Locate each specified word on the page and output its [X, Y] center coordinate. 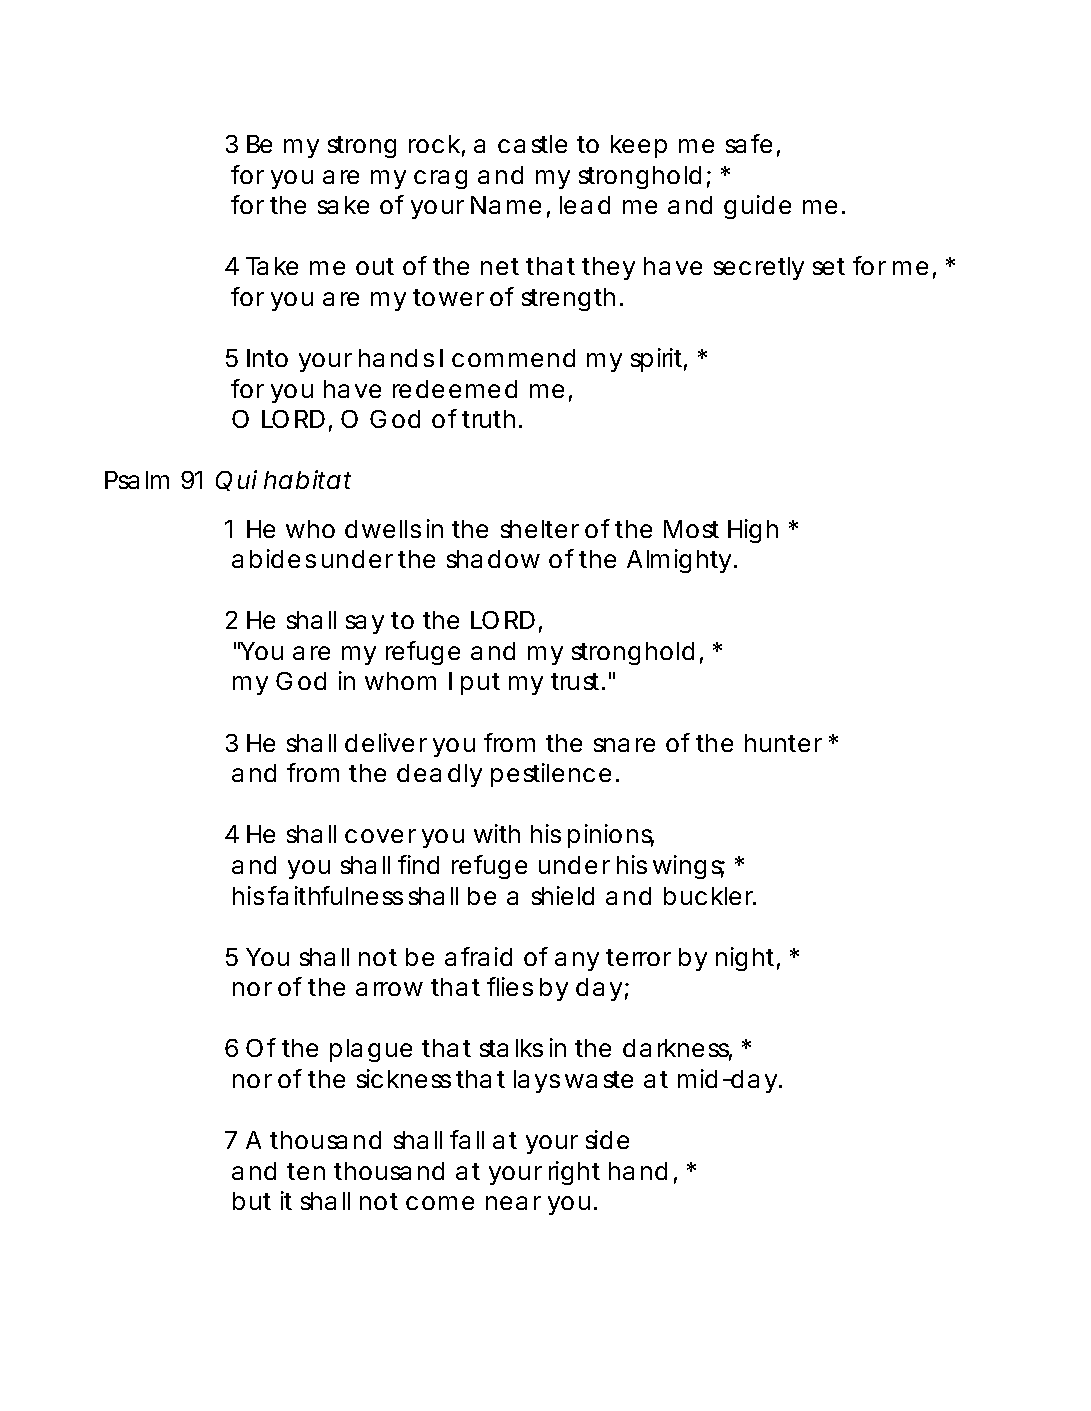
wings [689, 867]
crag [440, 179]
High [753, 531]
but [252, 1201]
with [497, 833]
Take [272, 266]
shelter [540, 529]
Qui [236, 480]
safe [749, 143]
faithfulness [335, 895]
